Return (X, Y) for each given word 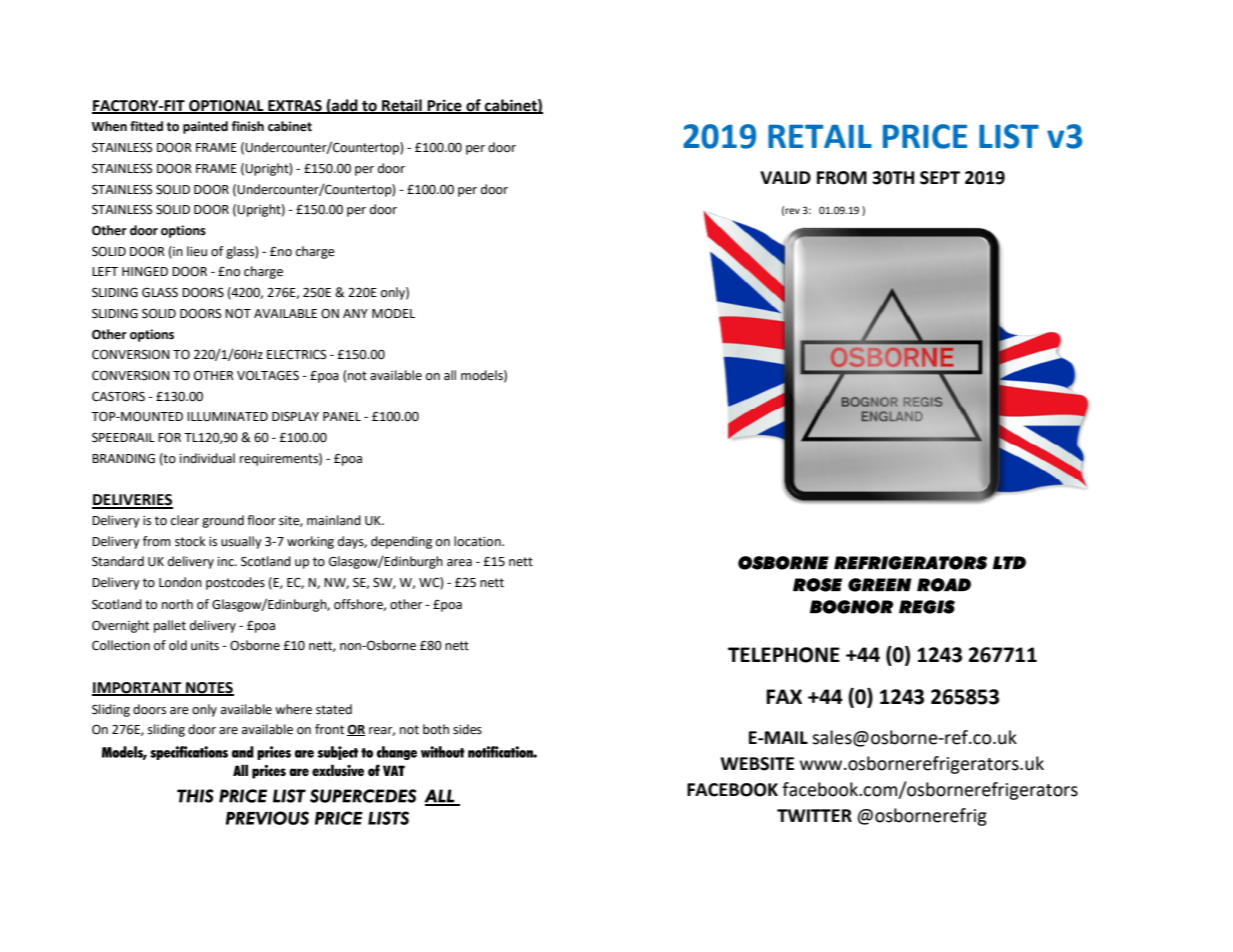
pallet (170, 626)
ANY (355, 313)
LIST (1009, 136)
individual (207, 458)
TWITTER (814, 815)
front (329, 729)
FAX (784, 696)
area (459, 563)
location (478, 541)
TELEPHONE (784, 655)
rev (792, 211)
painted (205, 127)
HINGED (145, 271)
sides (467, 729)
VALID (785, 177)
